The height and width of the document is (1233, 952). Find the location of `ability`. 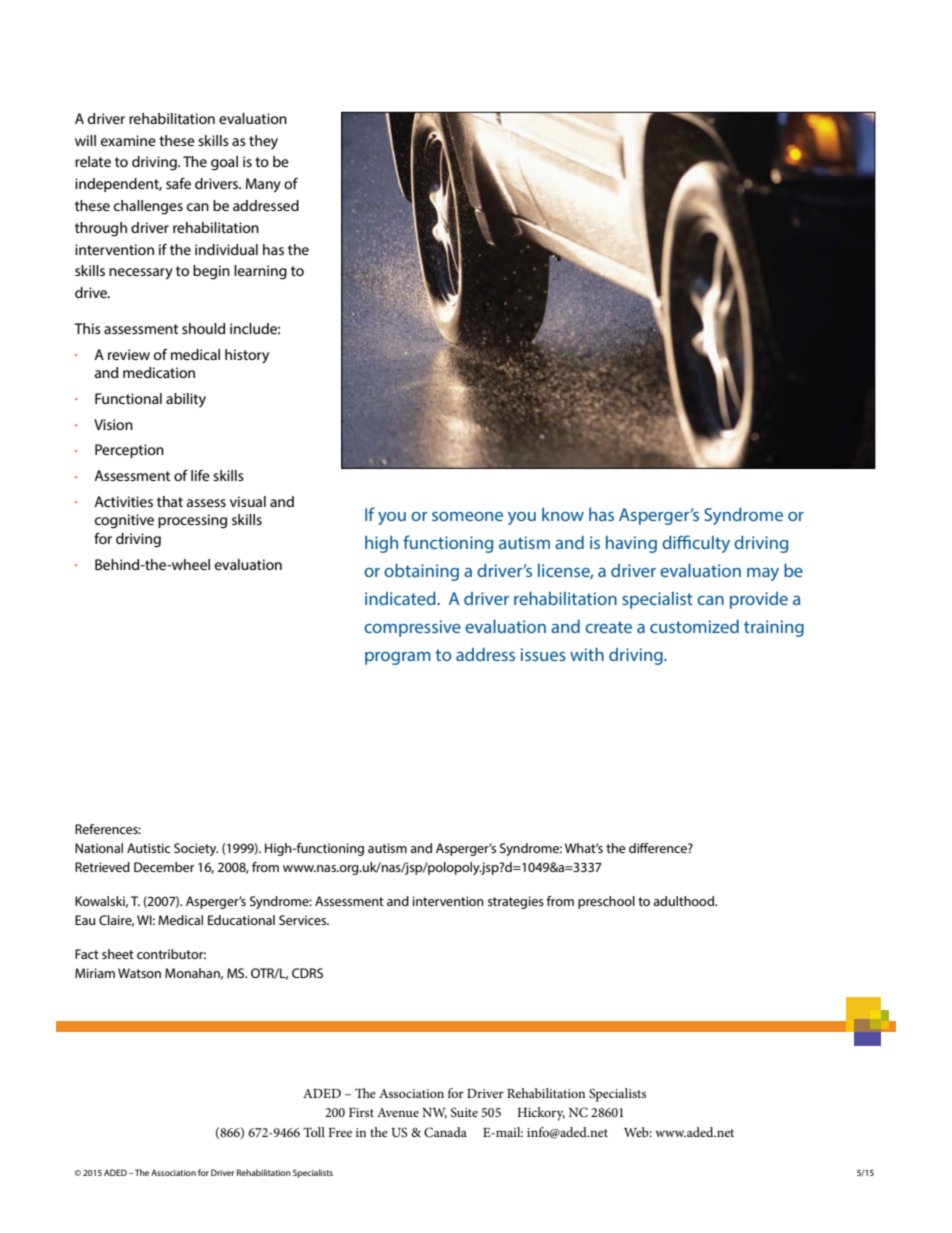

ability is located at coordinates (186, 400).
